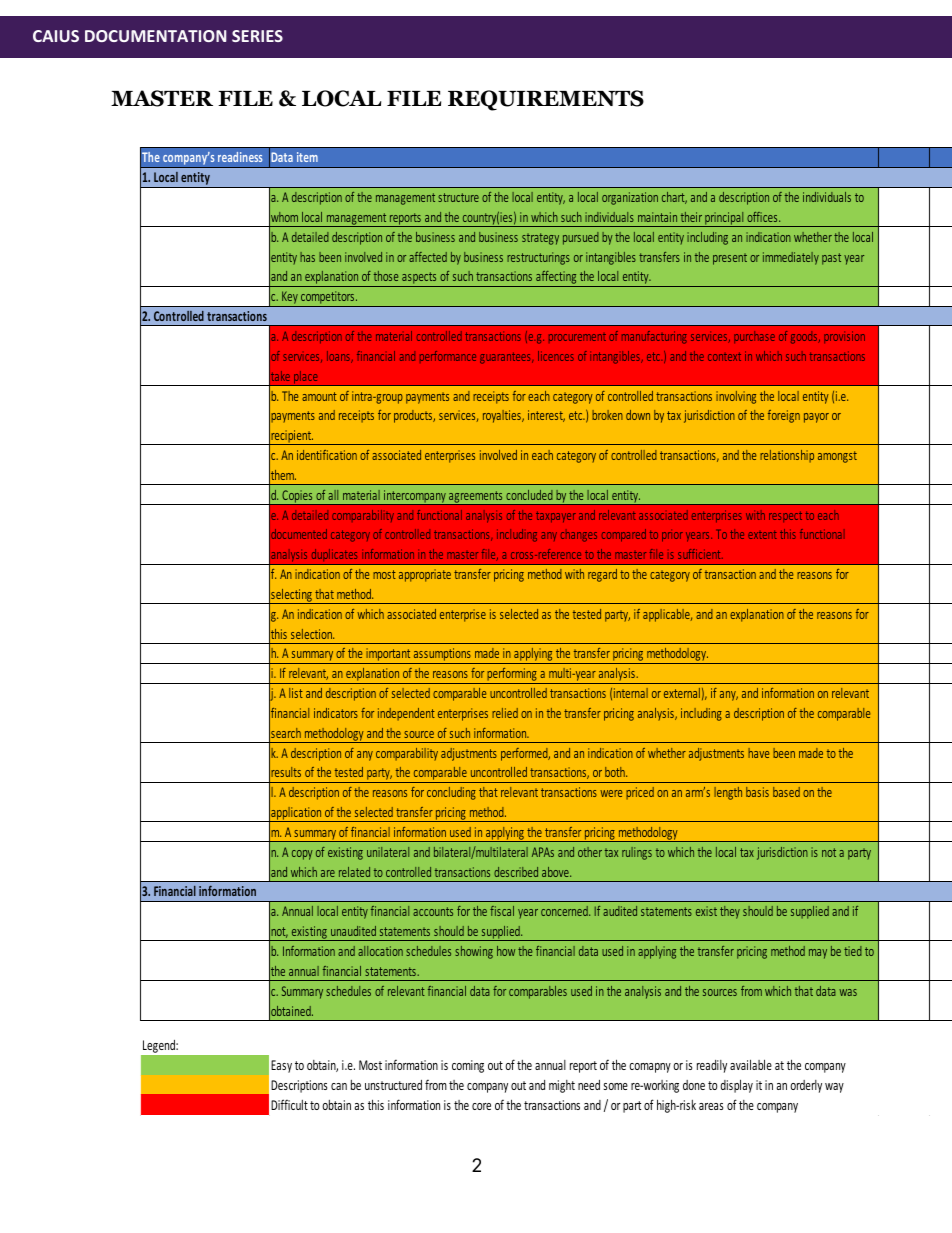  Describe the element at coordinates (787, 456) in the screenshot. I see `relationship` at that location.
